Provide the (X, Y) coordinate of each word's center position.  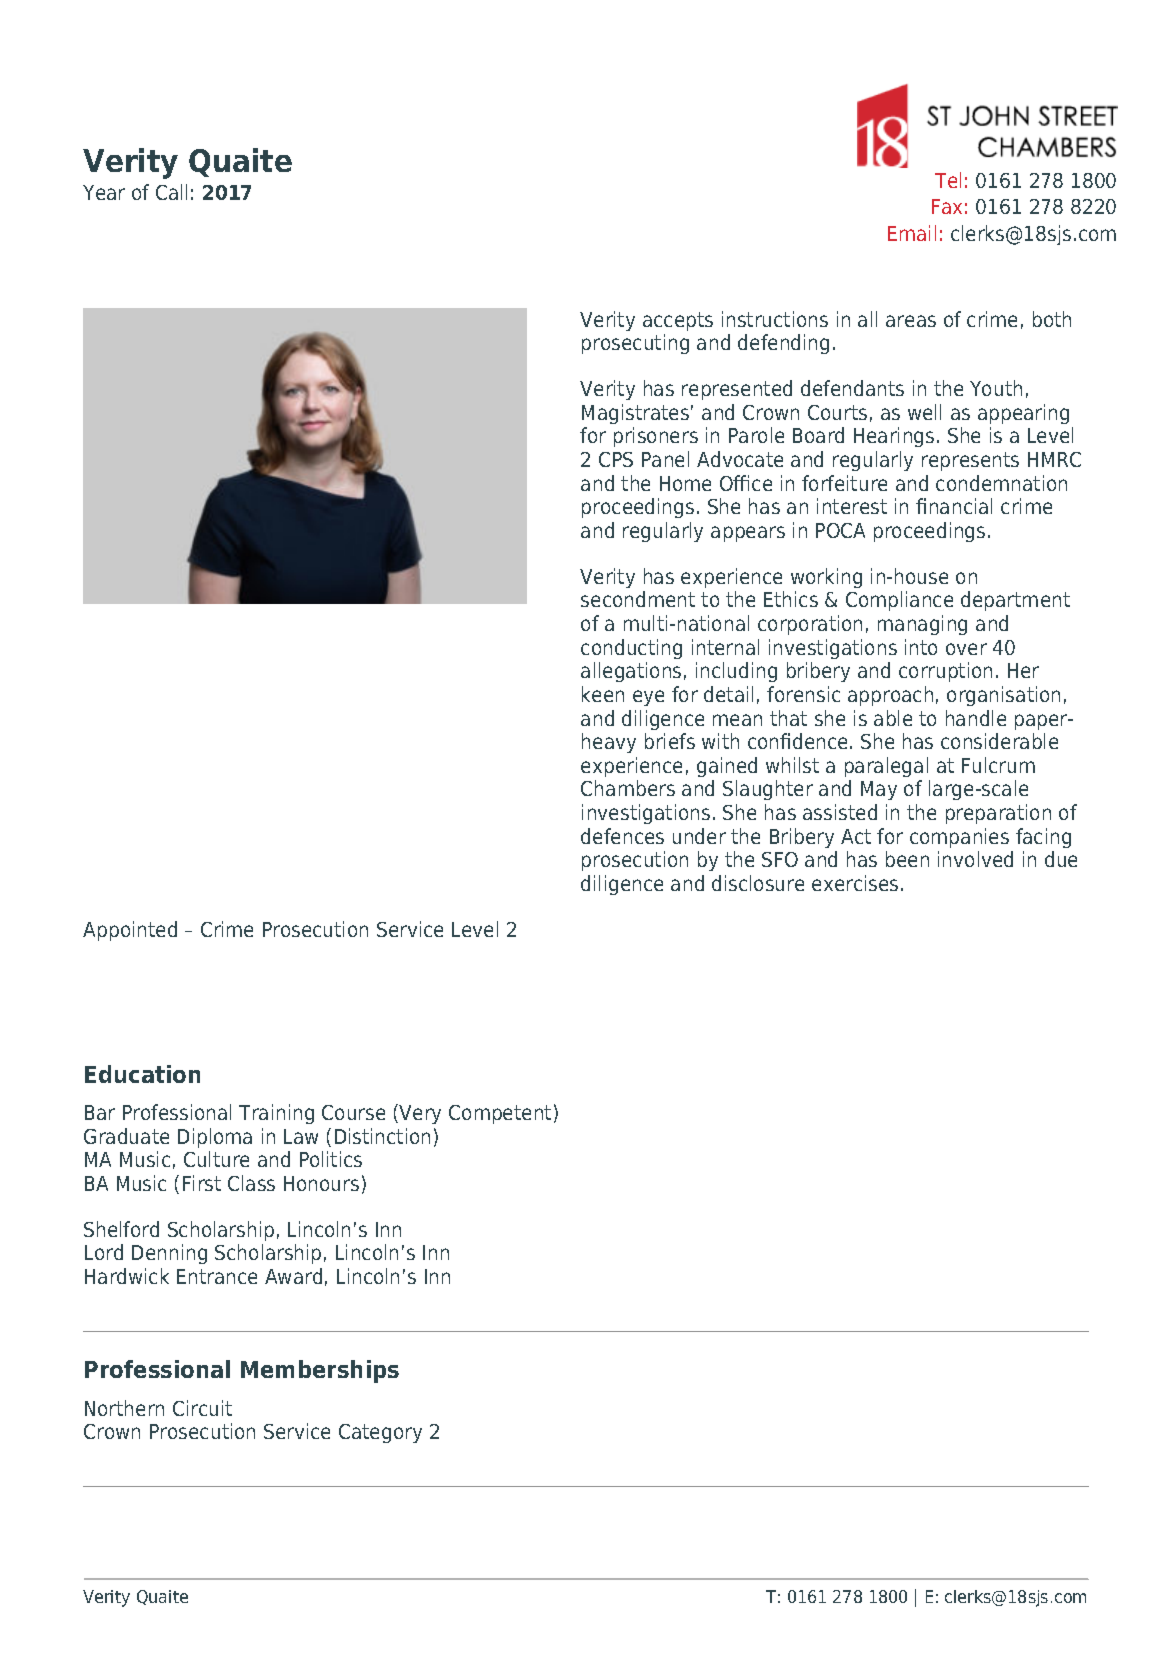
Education (142, 1074)
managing (922, 625)
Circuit (202, 1408)
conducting (631, 649)
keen (603, 694)
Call (171, 192)
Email (912, 233)
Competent (500, 1114)
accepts (678, 321)
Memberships (320, 1371)
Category (380, 1433)
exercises (855, 883)
